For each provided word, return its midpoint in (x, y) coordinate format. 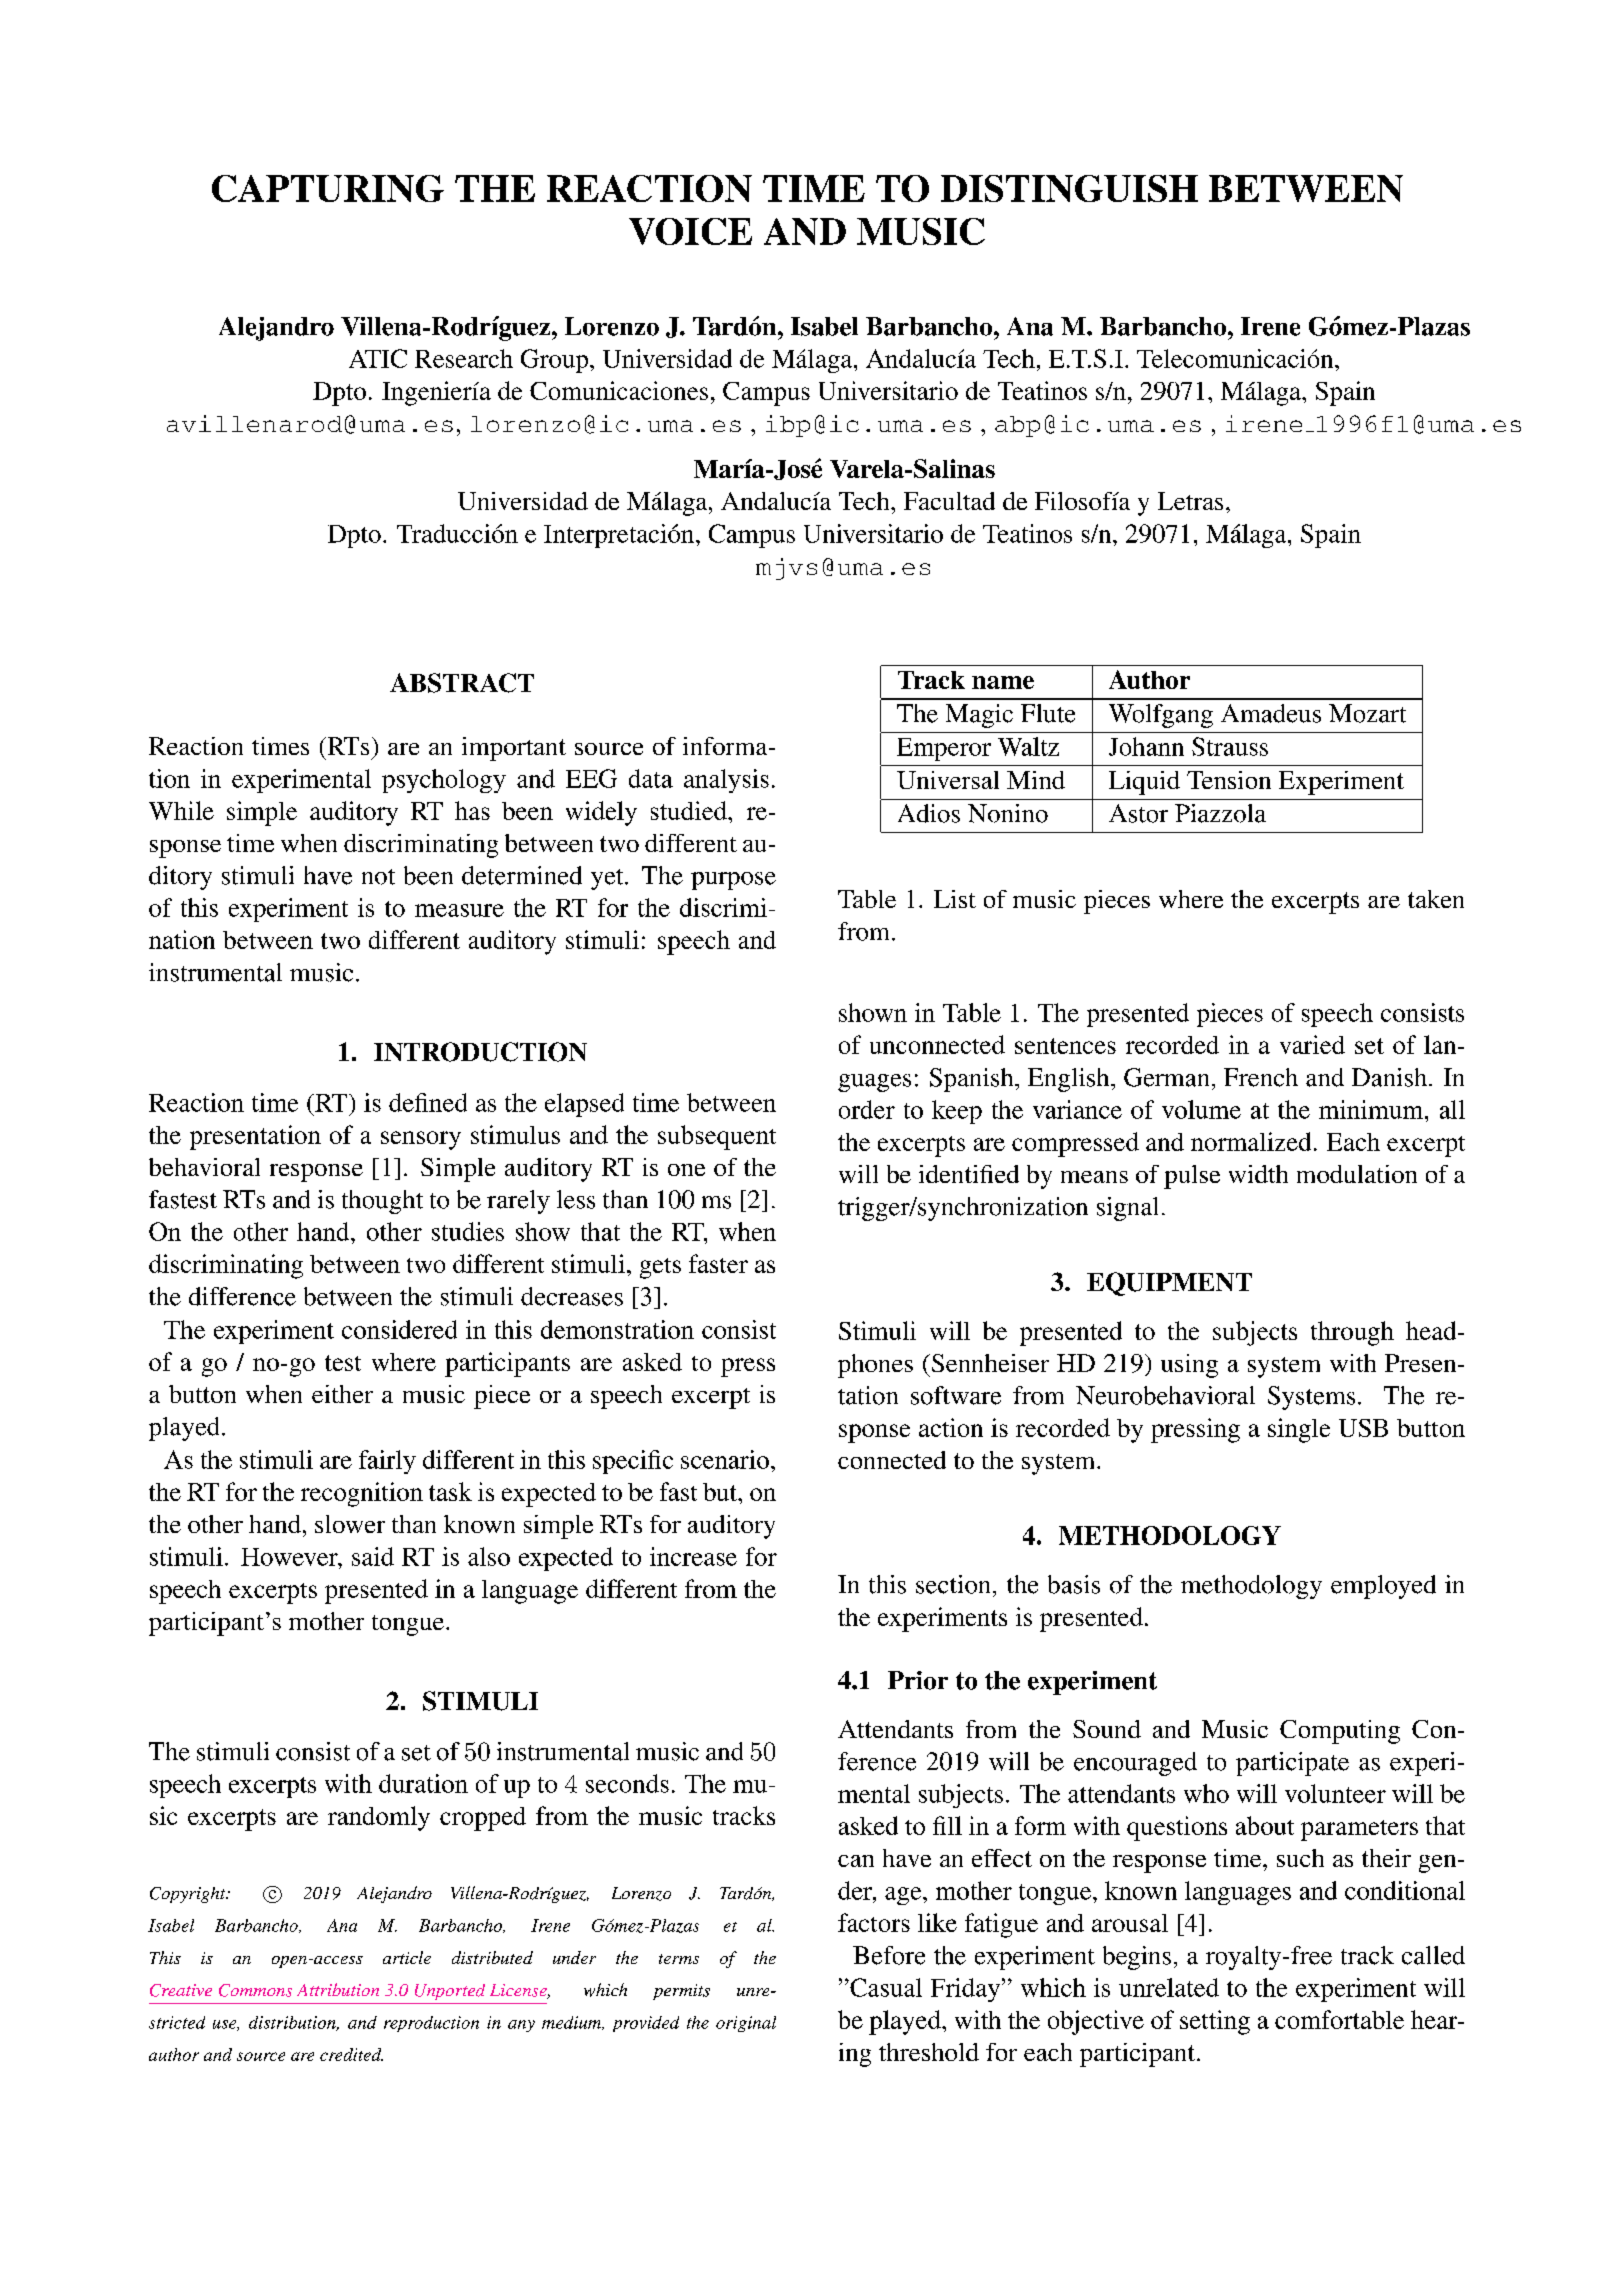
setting (1215, 2022)
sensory (421, 1140)
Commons (255, 1990)
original (746, 2024)
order (867, 1109)
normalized (1251, 1141)
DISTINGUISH (1069, 188)
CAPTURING (328, 188)
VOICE (690, 231)
